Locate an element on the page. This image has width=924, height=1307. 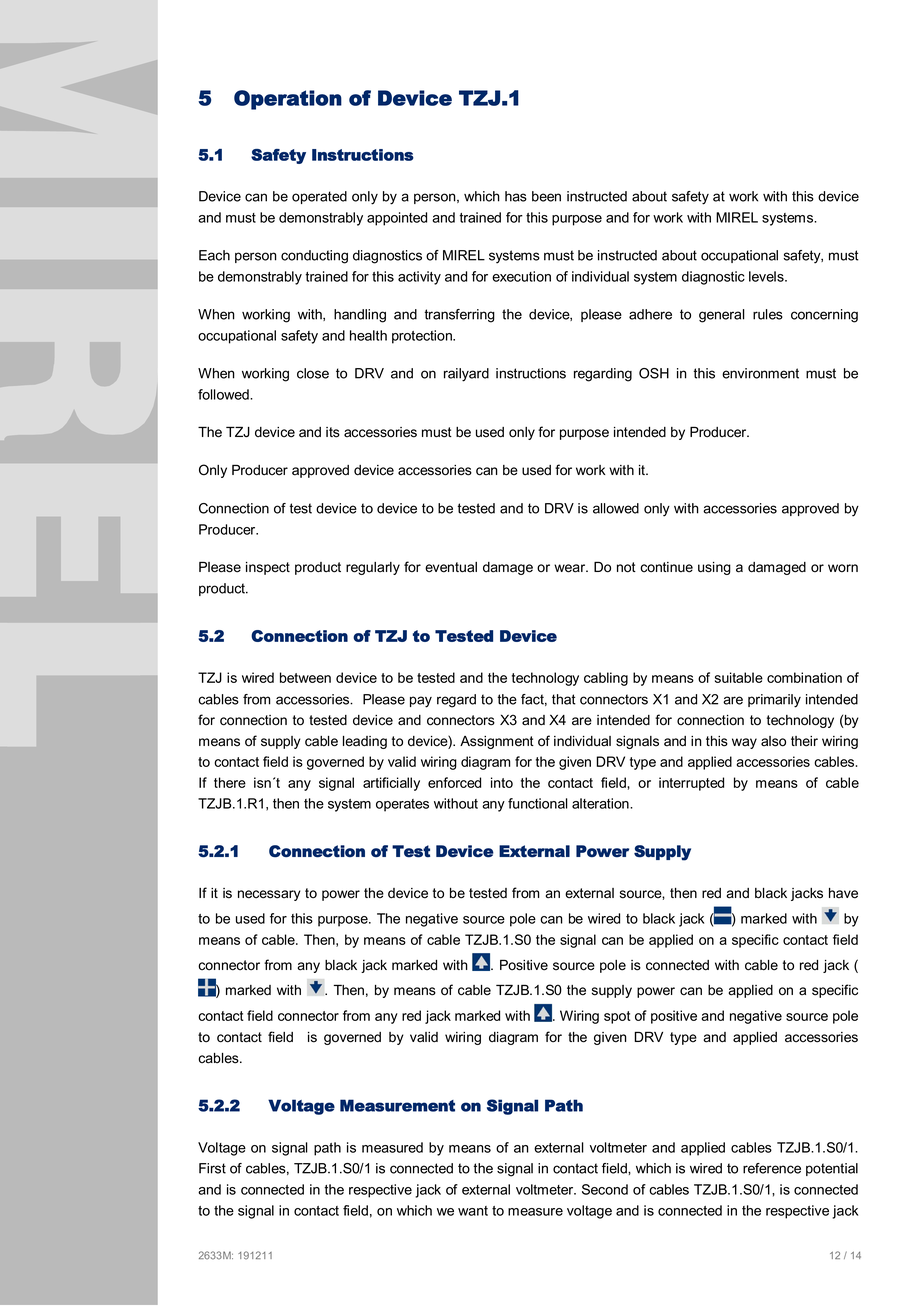
close is located at coordinates (313, 373).
